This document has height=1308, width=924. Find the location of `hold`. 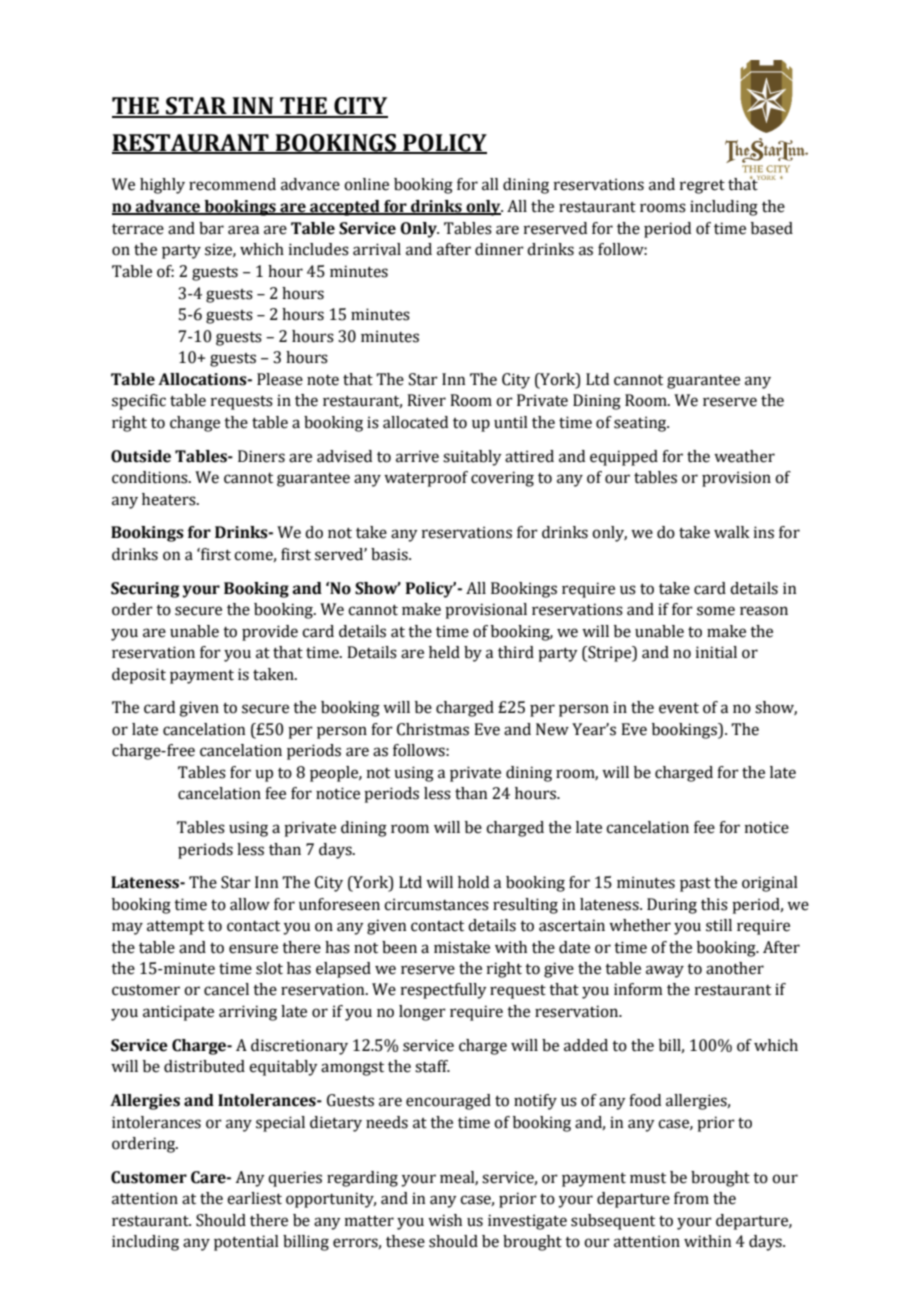

hold is located at coordinates (473, 882).
